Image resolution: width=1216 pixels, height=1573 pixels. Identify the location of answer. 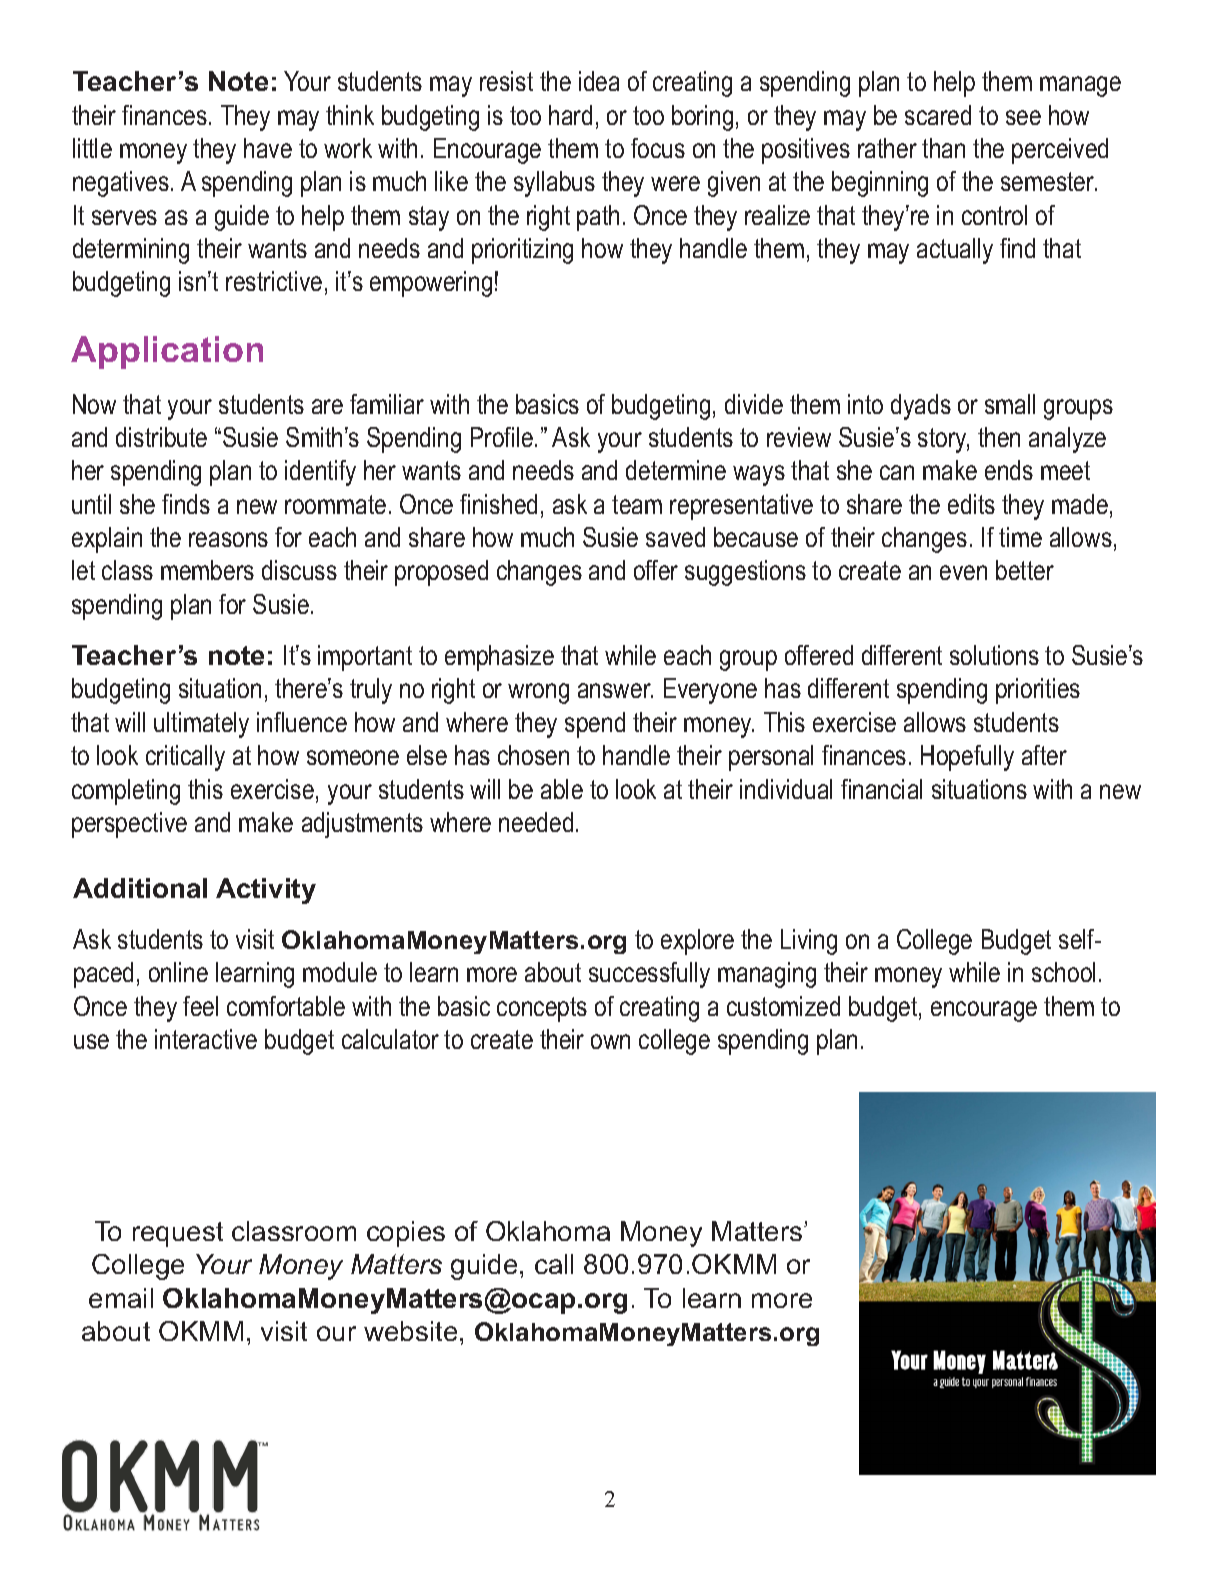
(615, 690).
